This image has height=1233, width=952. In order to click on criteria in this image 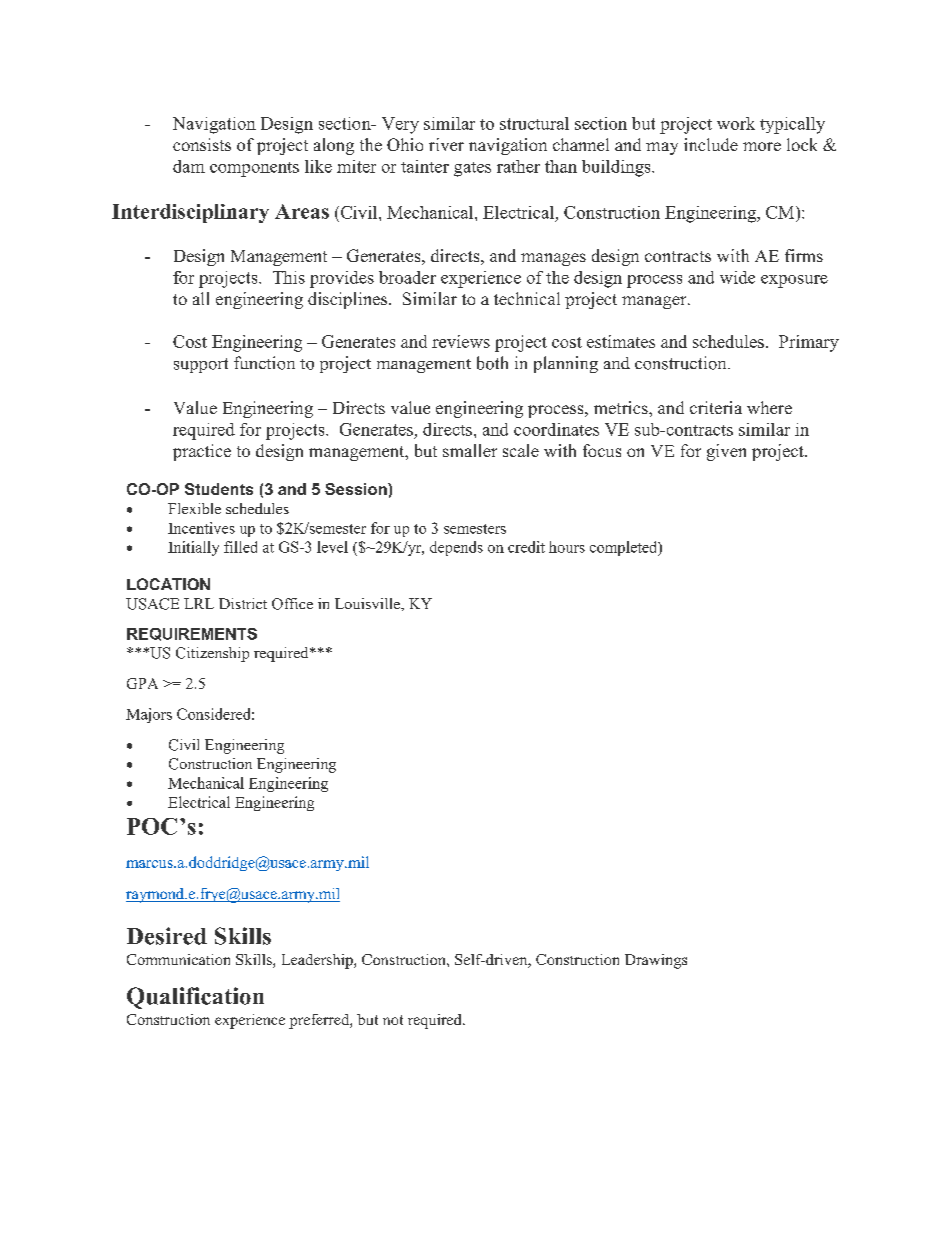, I will do `click(716, 407)`.
